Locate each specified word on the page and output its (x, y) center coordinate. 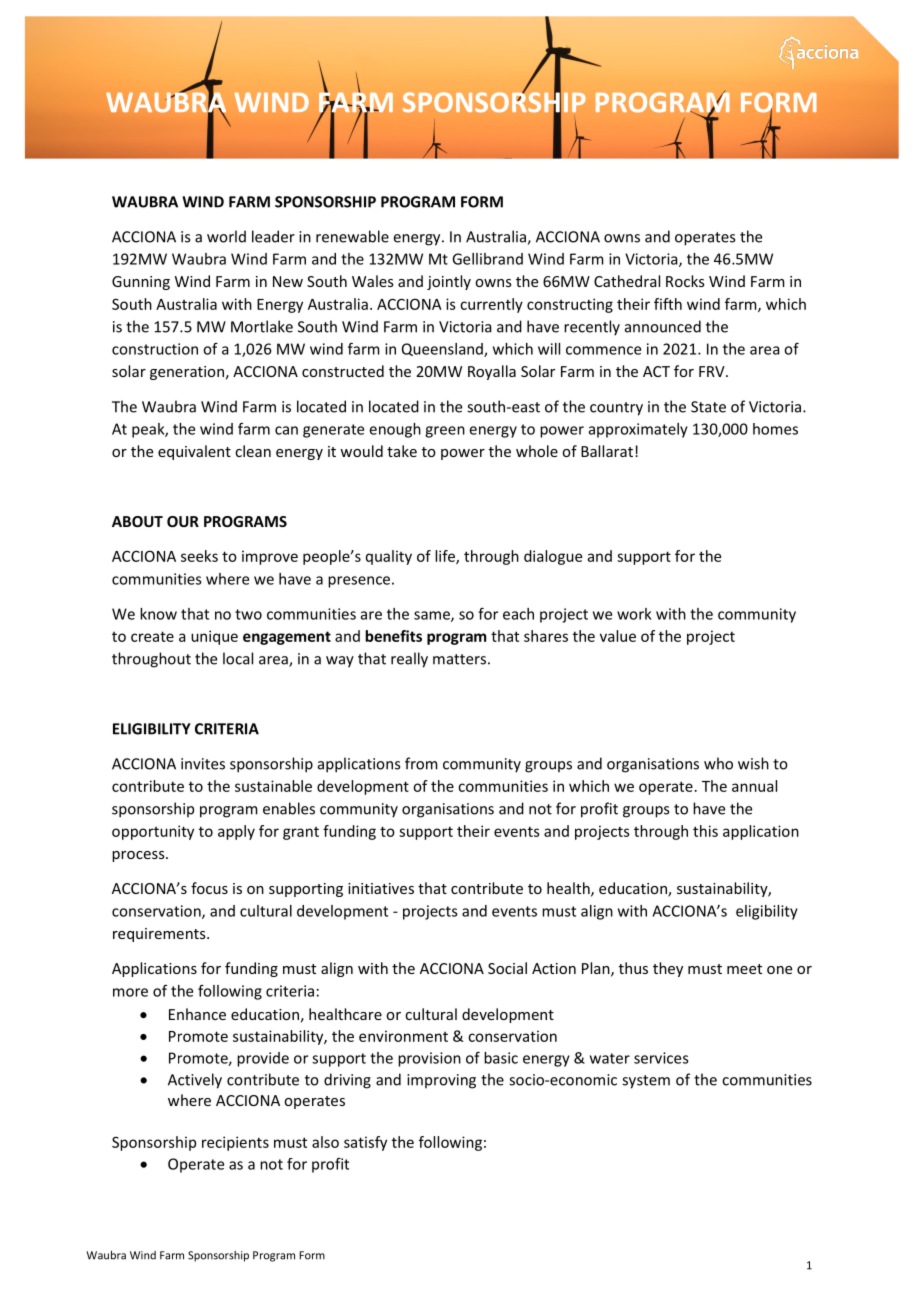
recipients (235, 1143)
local (238, 658)
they (668, 969)
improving (441, 1081)
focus (209, 888)
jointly (449, 282)
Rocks (685, 281)
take (402, 451)
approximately (638, 430)
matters (459, 659)
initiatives (381, 888)
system (646, 1082)
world (226, 236)
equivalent (194, 452)
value (618, 636)
